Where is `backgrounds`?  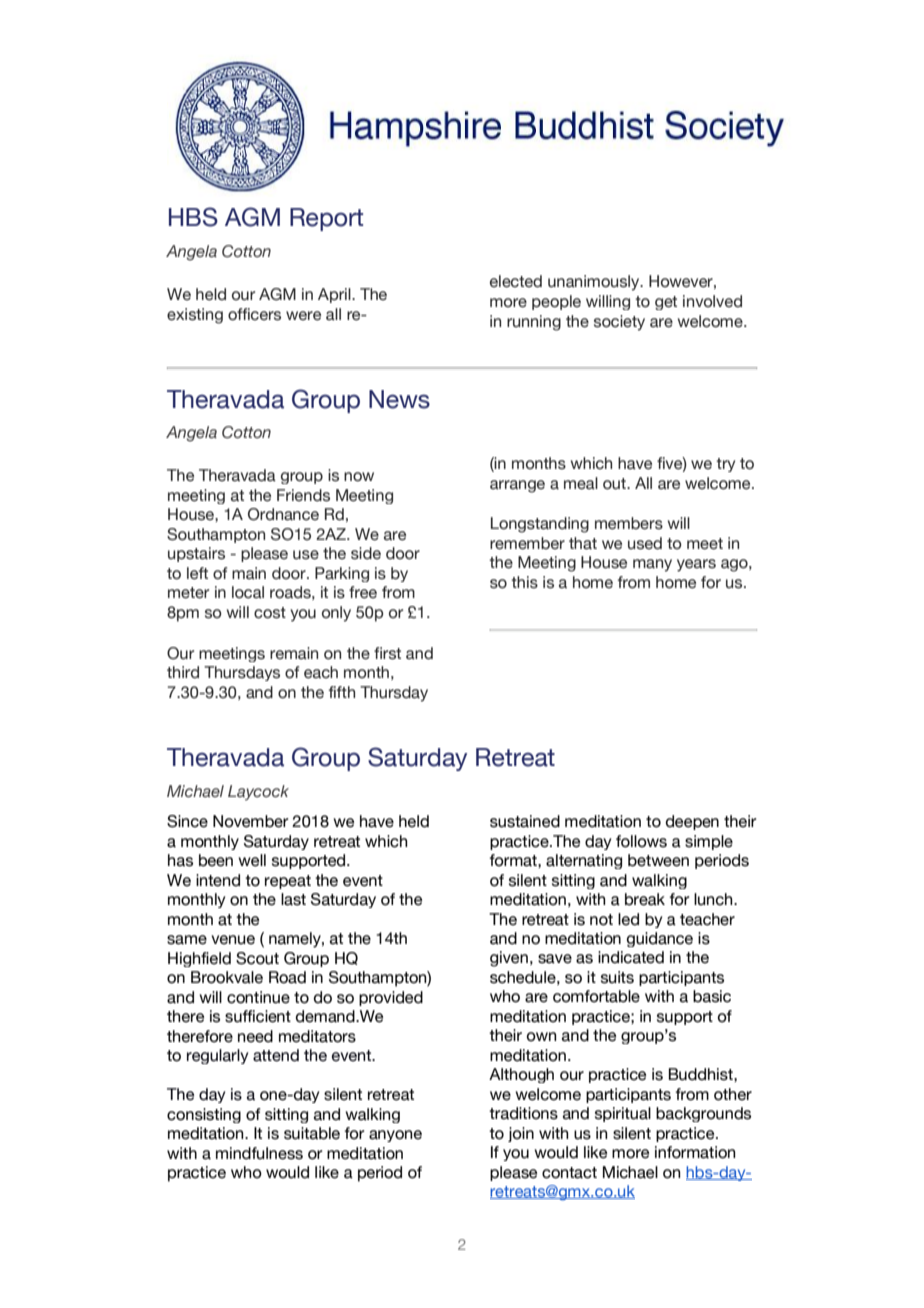
backgrounds is located at coordinates (703, 1114).
